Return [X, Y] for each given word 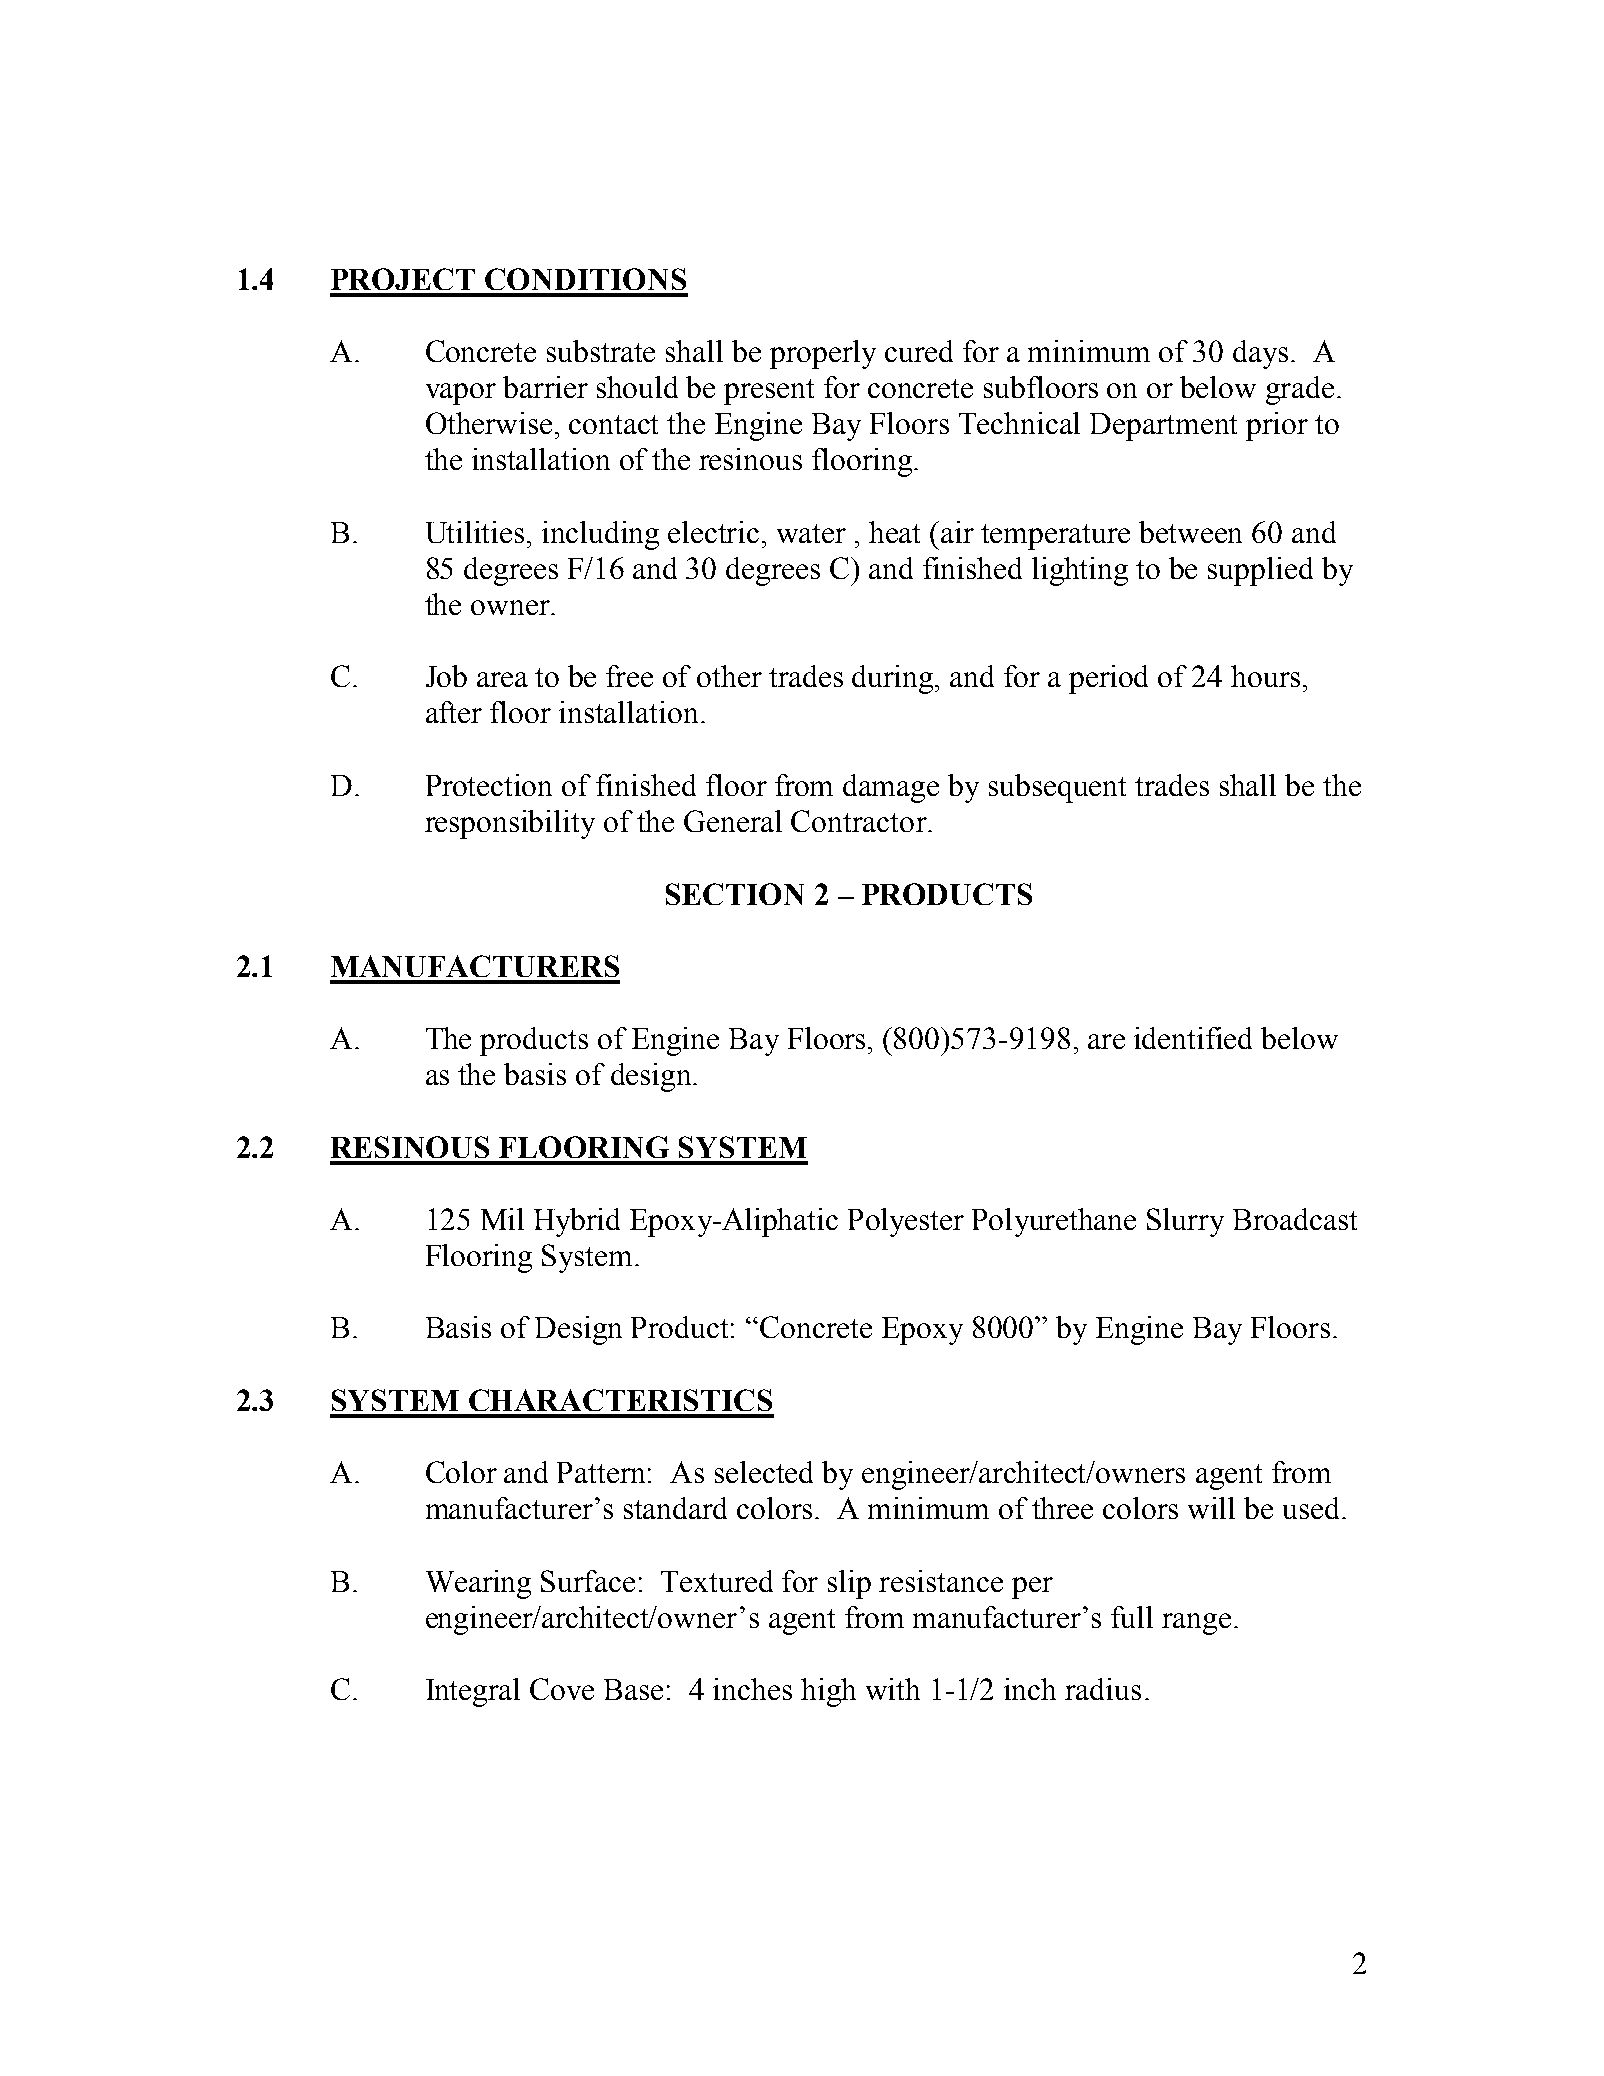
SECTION [735, 894]
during [894, 679]
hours [1265, 676]
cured [919, 351]
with [893, 1689]
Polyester [906, 1222]
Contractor [860, 821]
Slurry [1185, 1222]
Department [1163, 427]
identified [1193, 1038]
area [502, 679]
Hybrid [577, 1222]
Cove [562, 1689]
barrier [545, 387]
